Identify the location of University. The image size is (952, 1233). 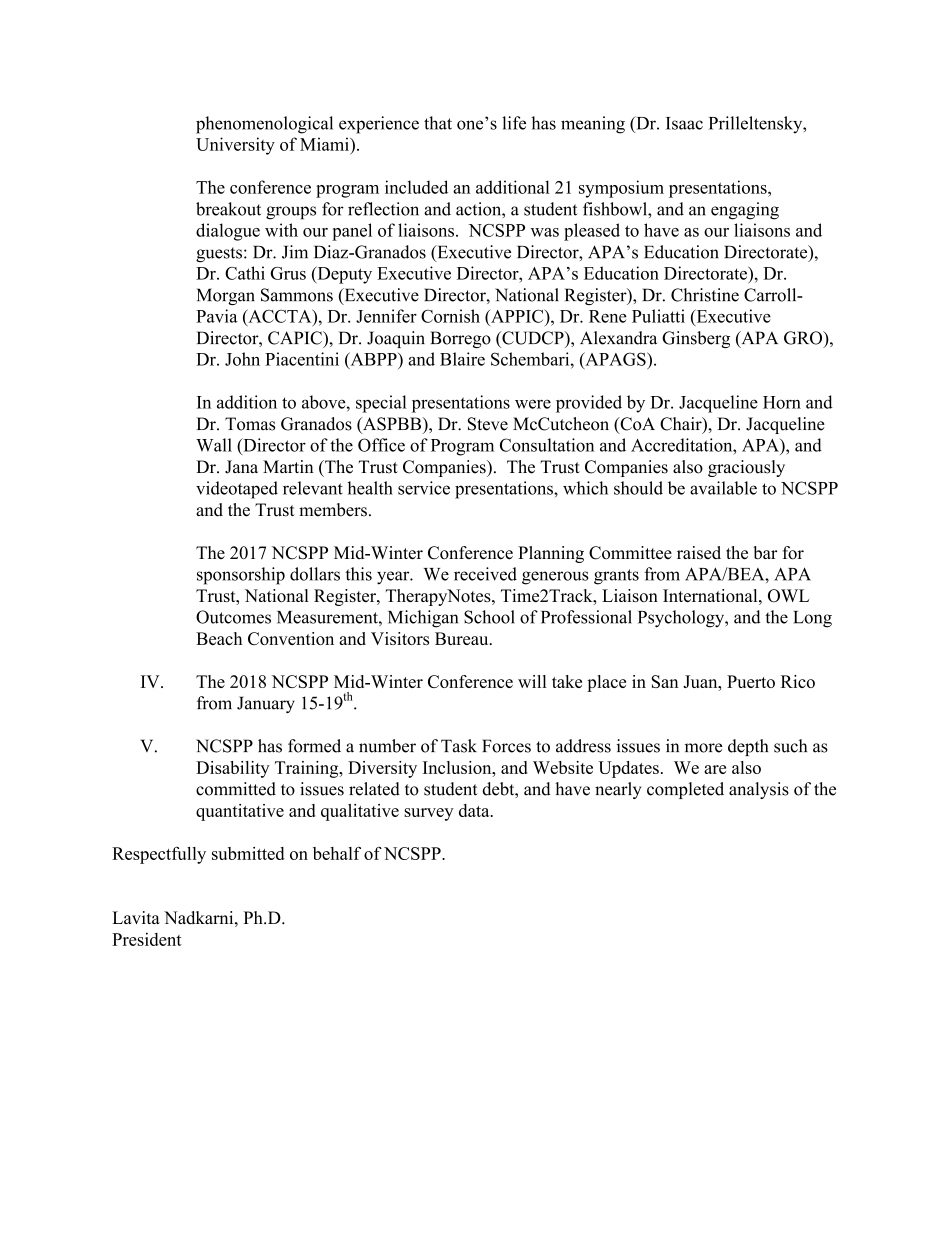
(235, 146).
